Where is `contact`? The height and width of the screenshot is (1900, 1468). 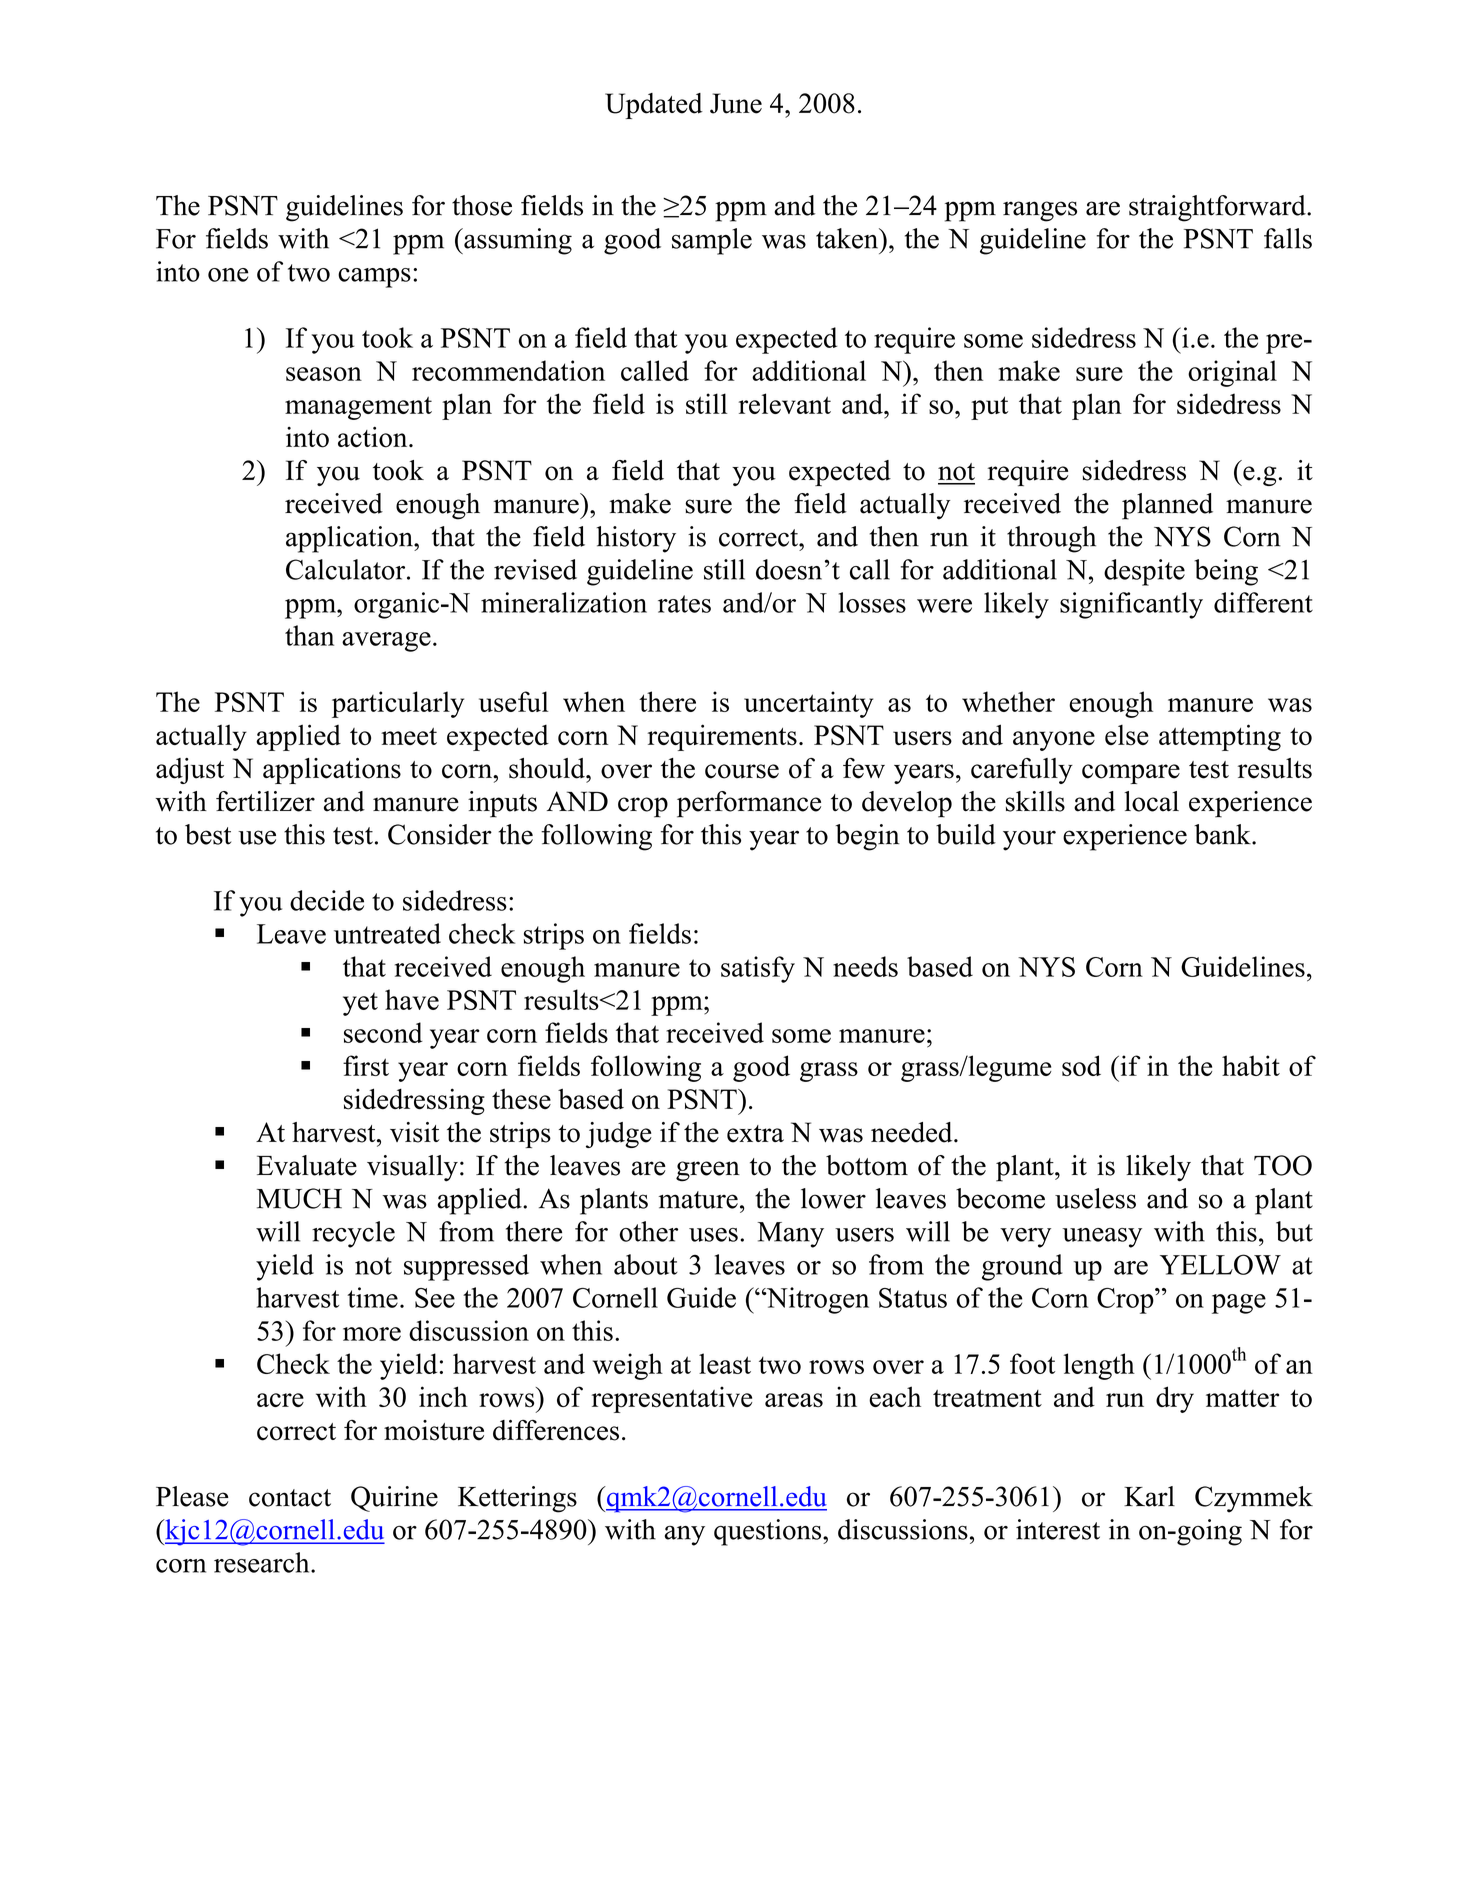 contact is located at coordinates (290, 1498).
